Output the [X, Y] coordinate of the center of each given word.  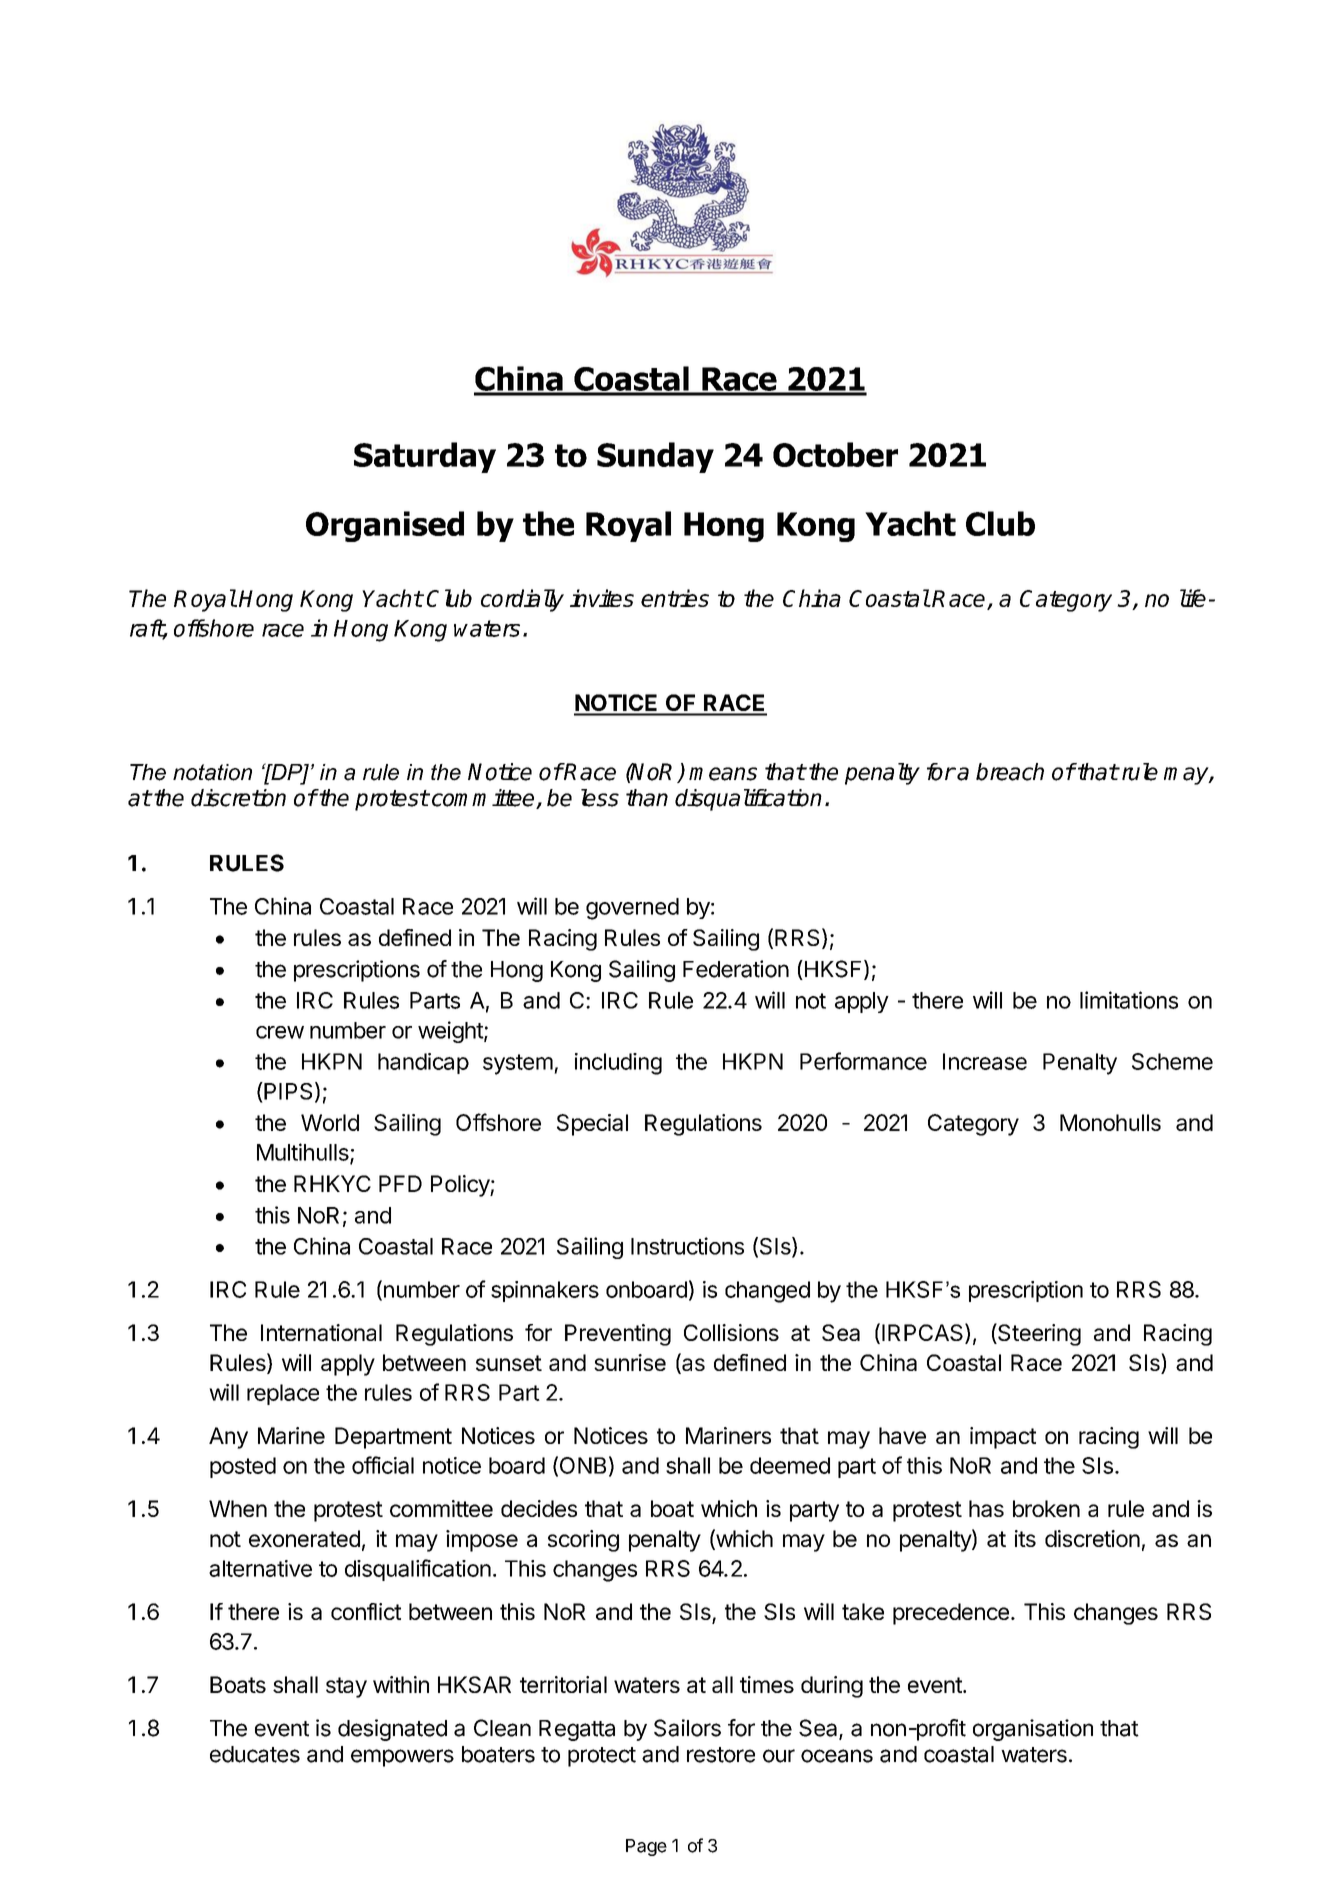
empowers [402, 1758]
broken [1046, 1508]
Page [646, 1847]
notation [212, 772]
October [835, 454]
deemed [790, 1465]
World [330, 1122]
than [647, 798]
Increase [985, 1061]
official [383, 1465]
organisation [1033, 1730]
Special [592, 1125]
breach [1010, 772]
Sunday [655, 457]
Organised [385, 526]
